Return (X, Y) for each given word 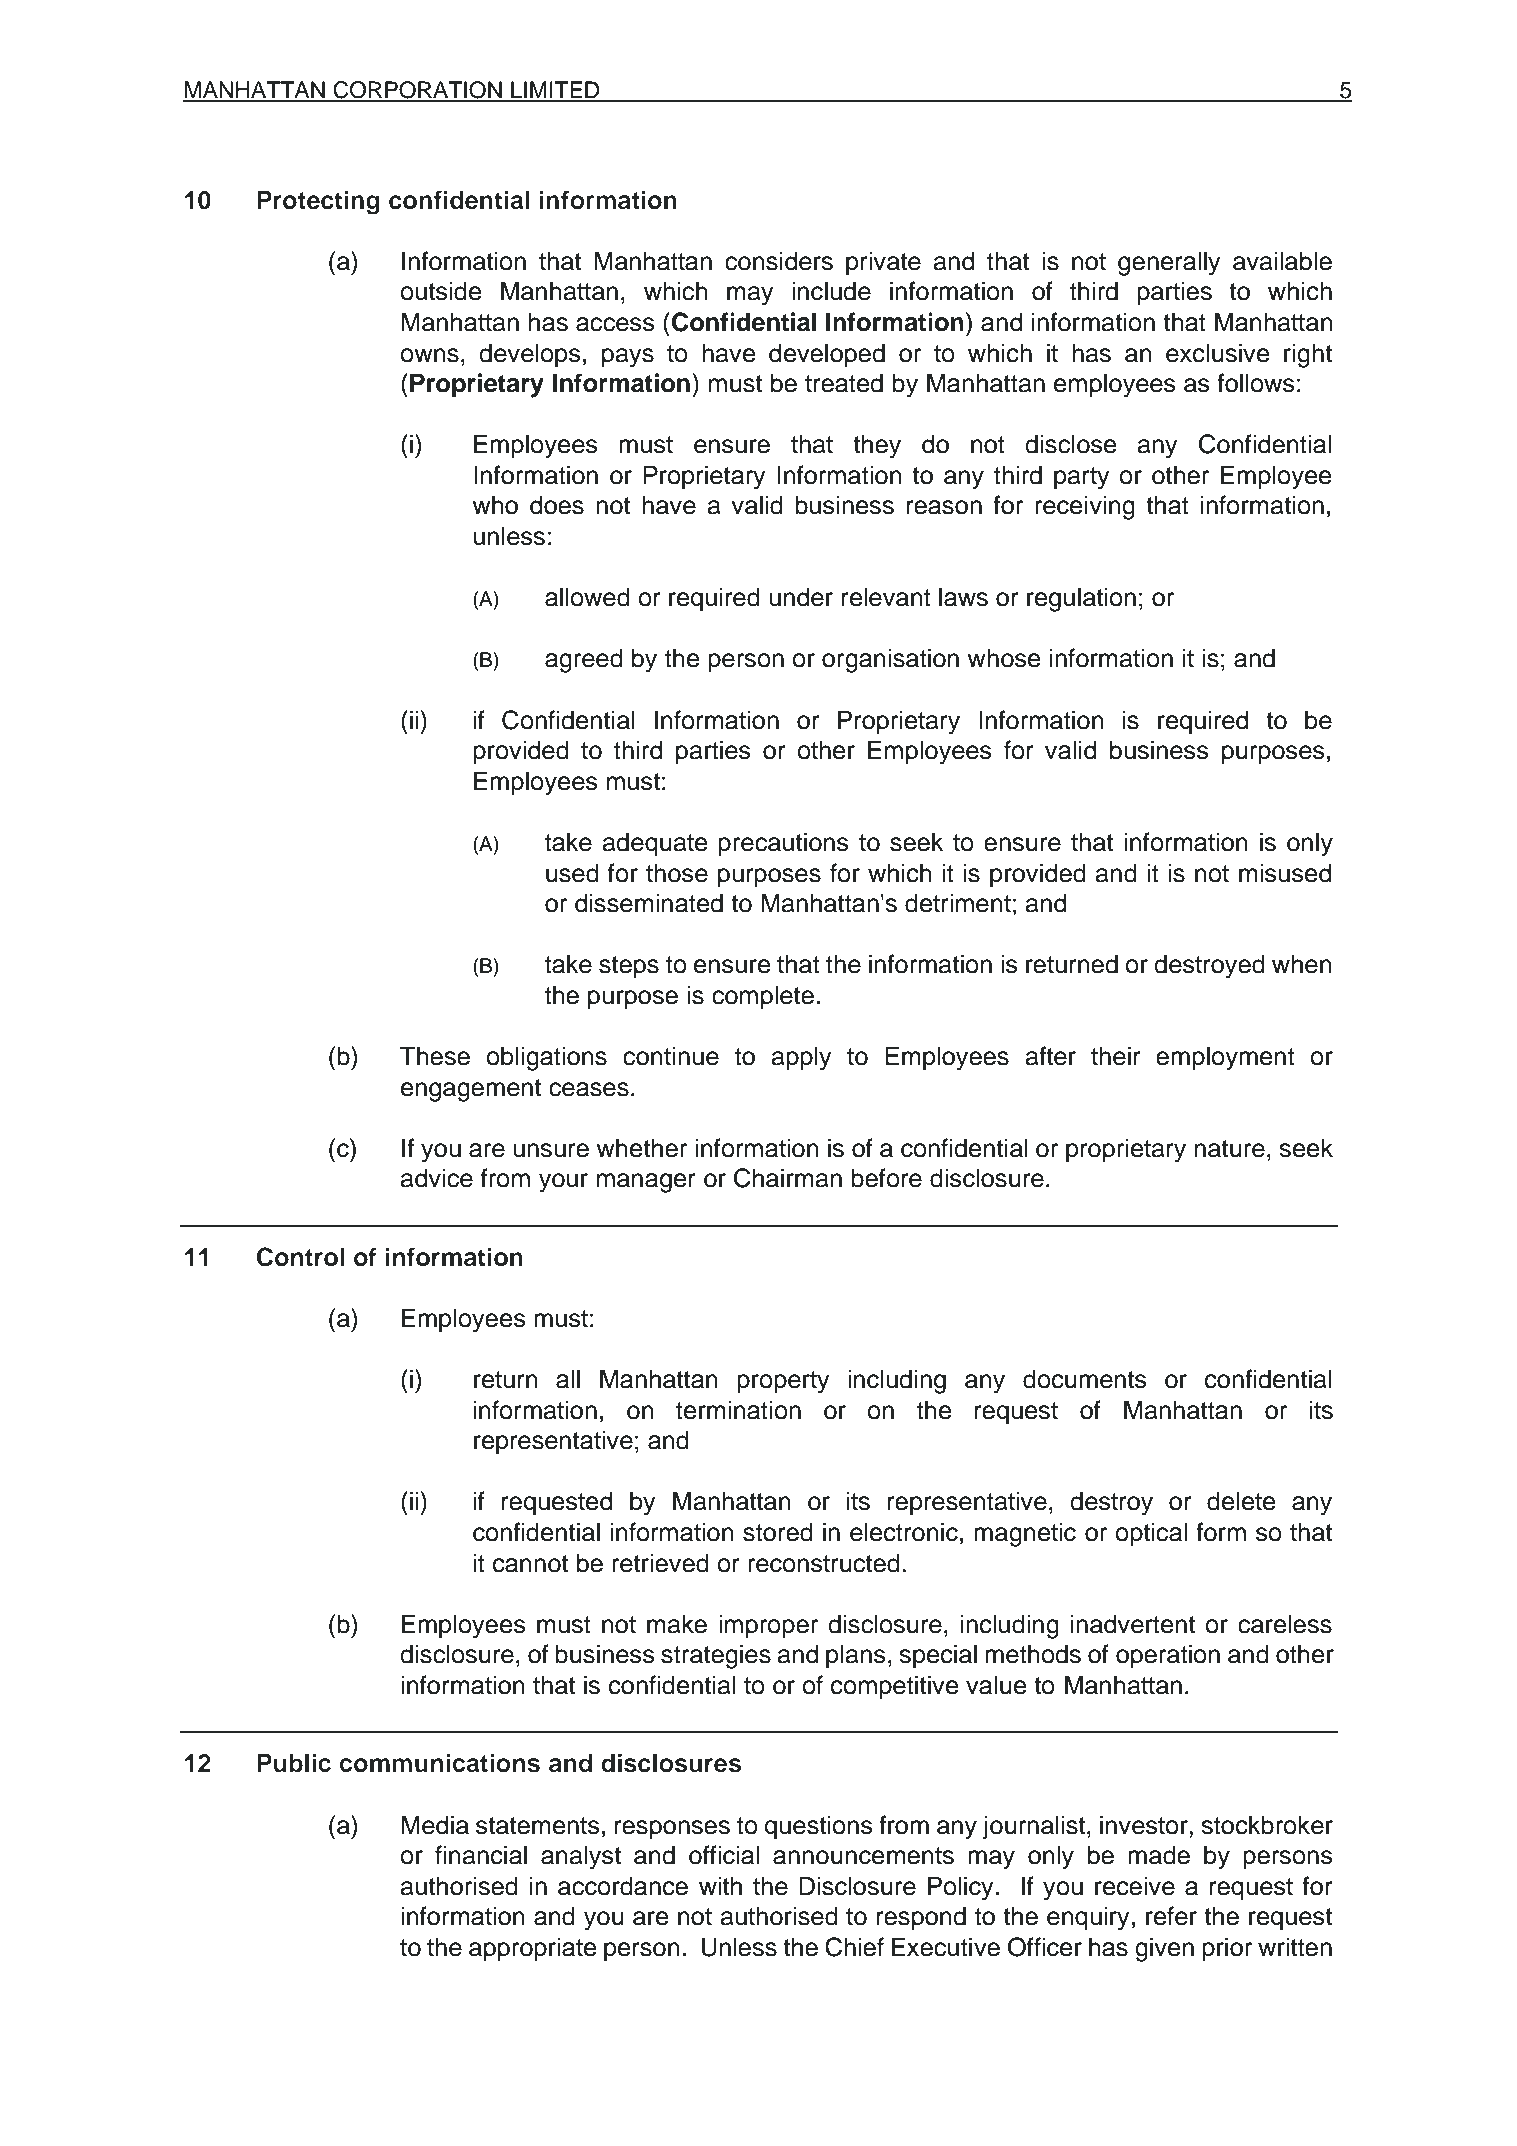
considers (779, 261)
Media (435, 1825)
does (557, 505)
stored (778, 1532)
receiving (1085, 507)
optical (1151, 1534)
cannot (530, 1564)
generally (1169, 263)
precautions (783, 844)
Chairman (788, 1178)
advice (437, 1178)
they (877, 446)
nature (1230, 1149)
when (1302, 964)
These (435, 1056)
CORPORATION (417, 91)
